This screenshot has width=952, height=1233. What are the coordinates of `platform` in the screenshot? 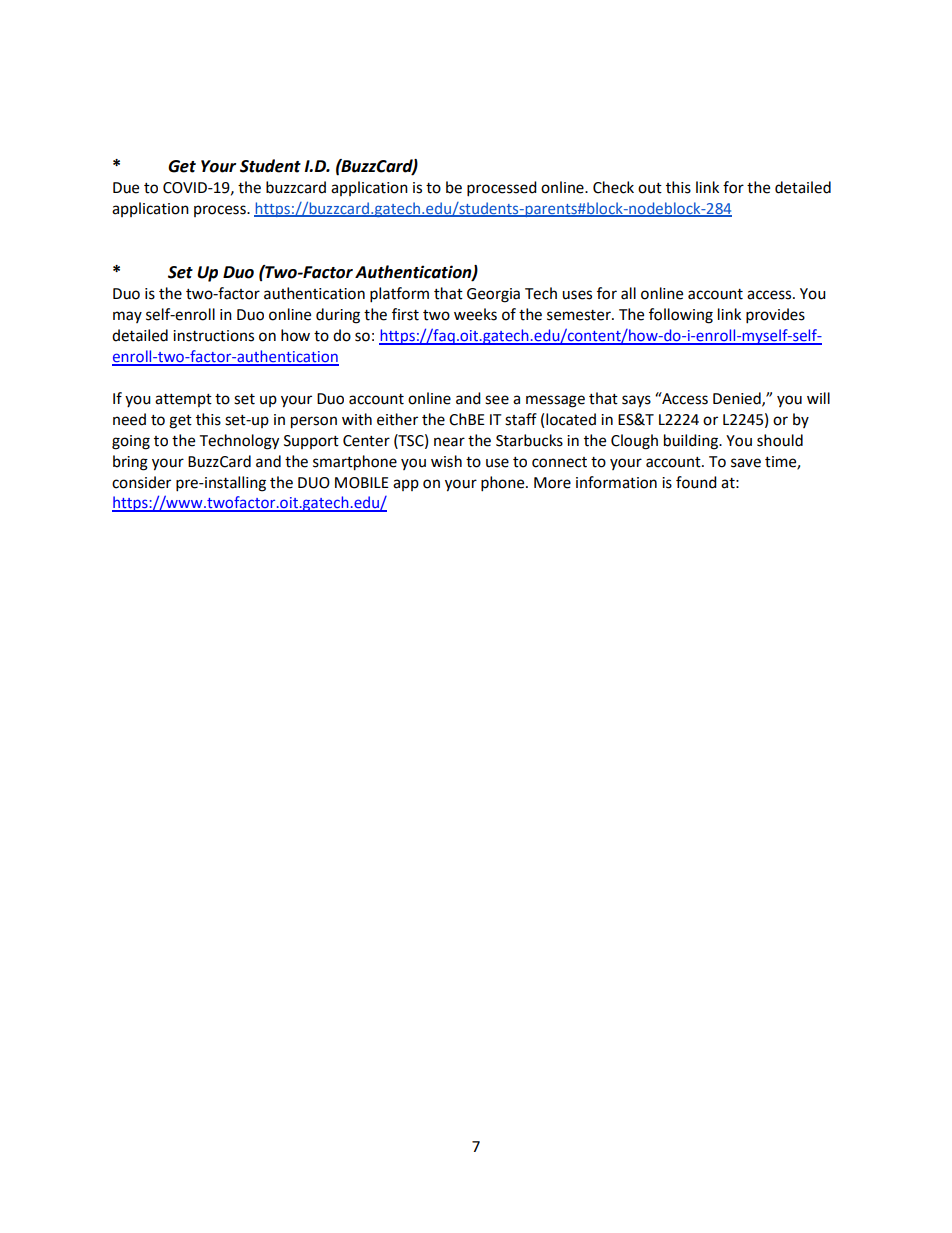 It's located at (399, 295).
